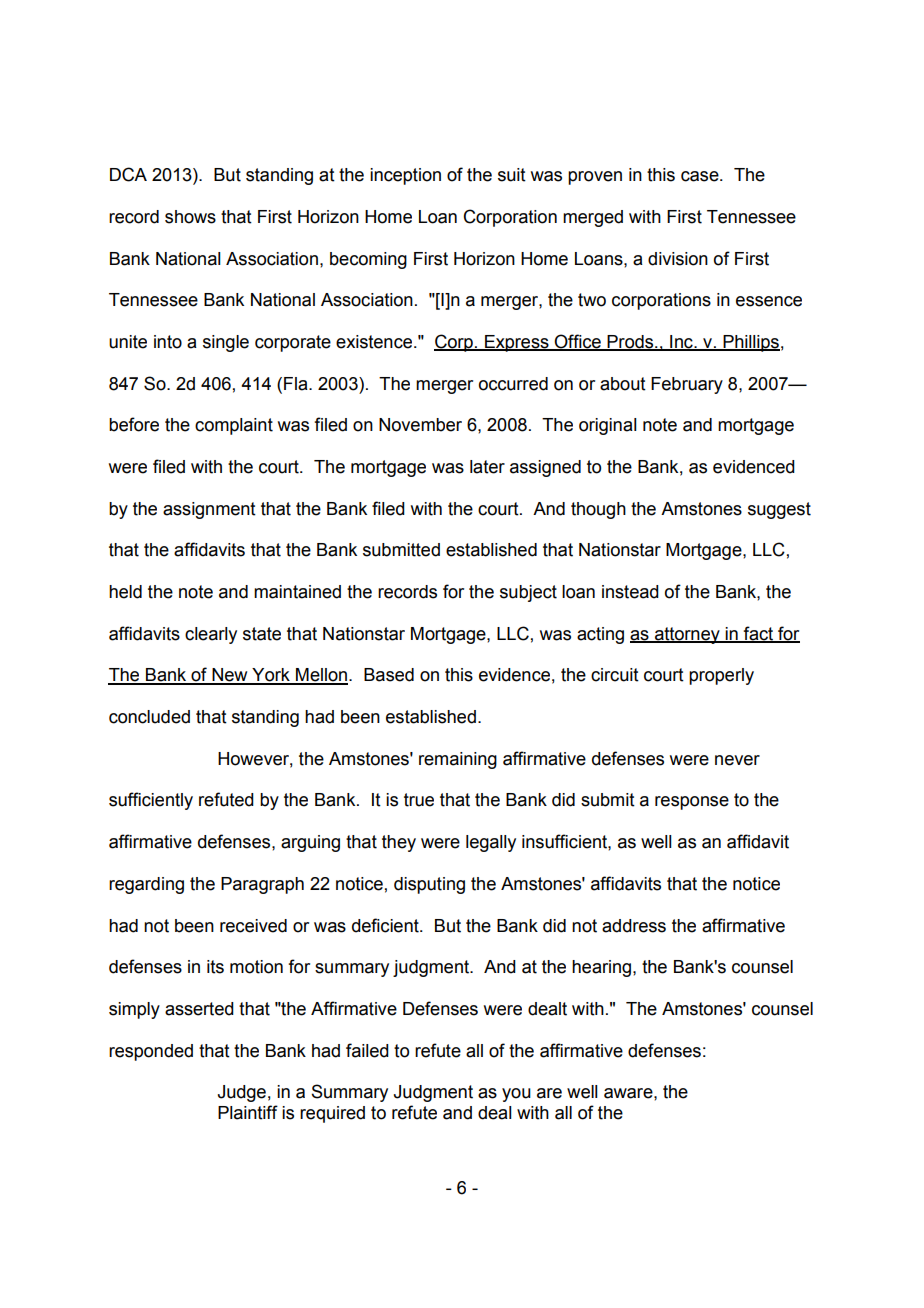 The image size is (924, 1308). I want to click on response, so click(692, 803).
